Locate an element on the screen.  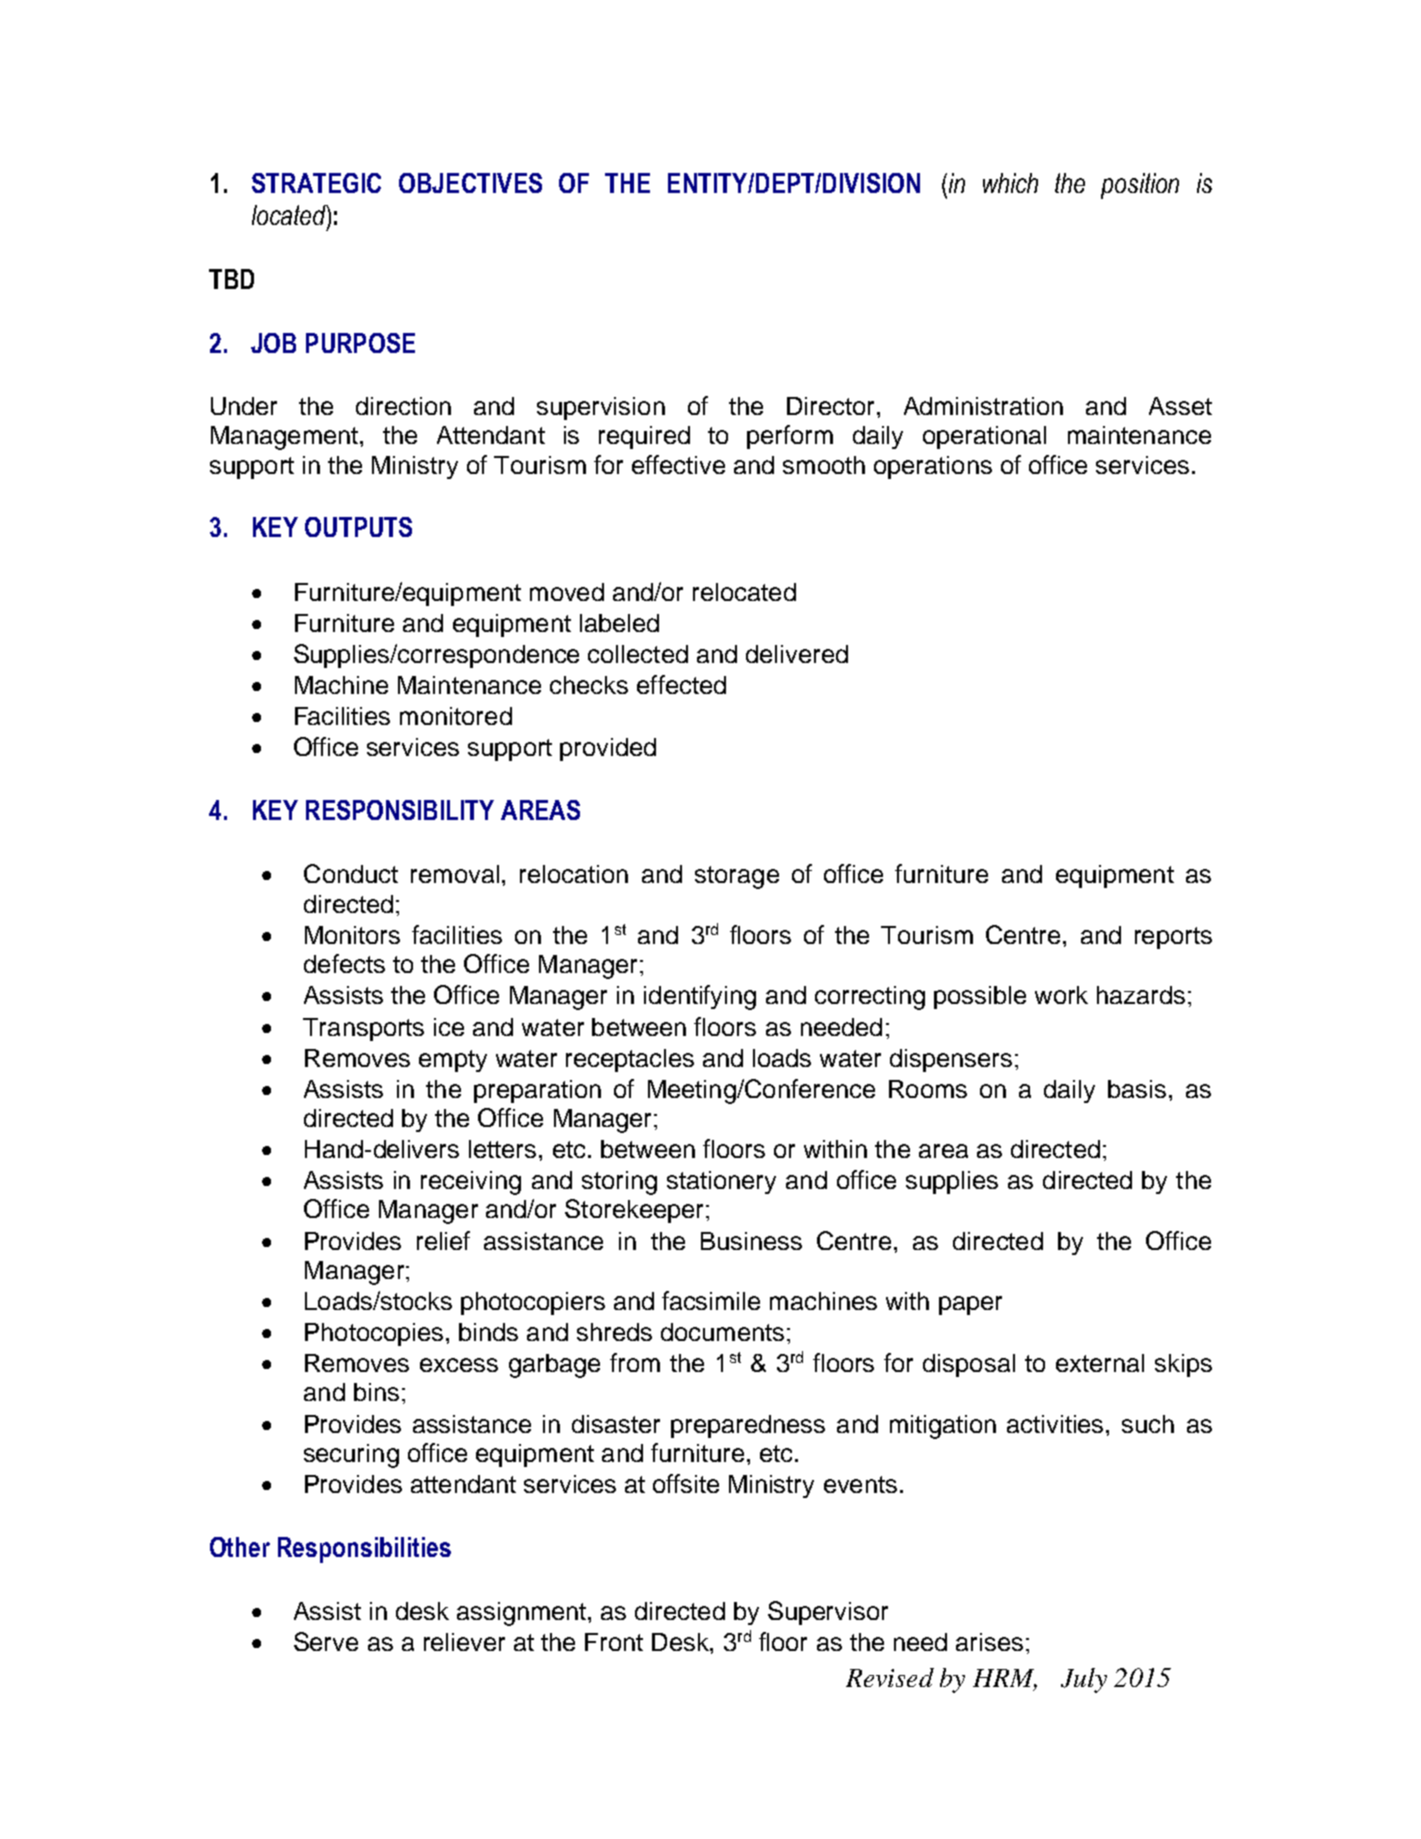
paper is located at coordinates (970, 1305).
